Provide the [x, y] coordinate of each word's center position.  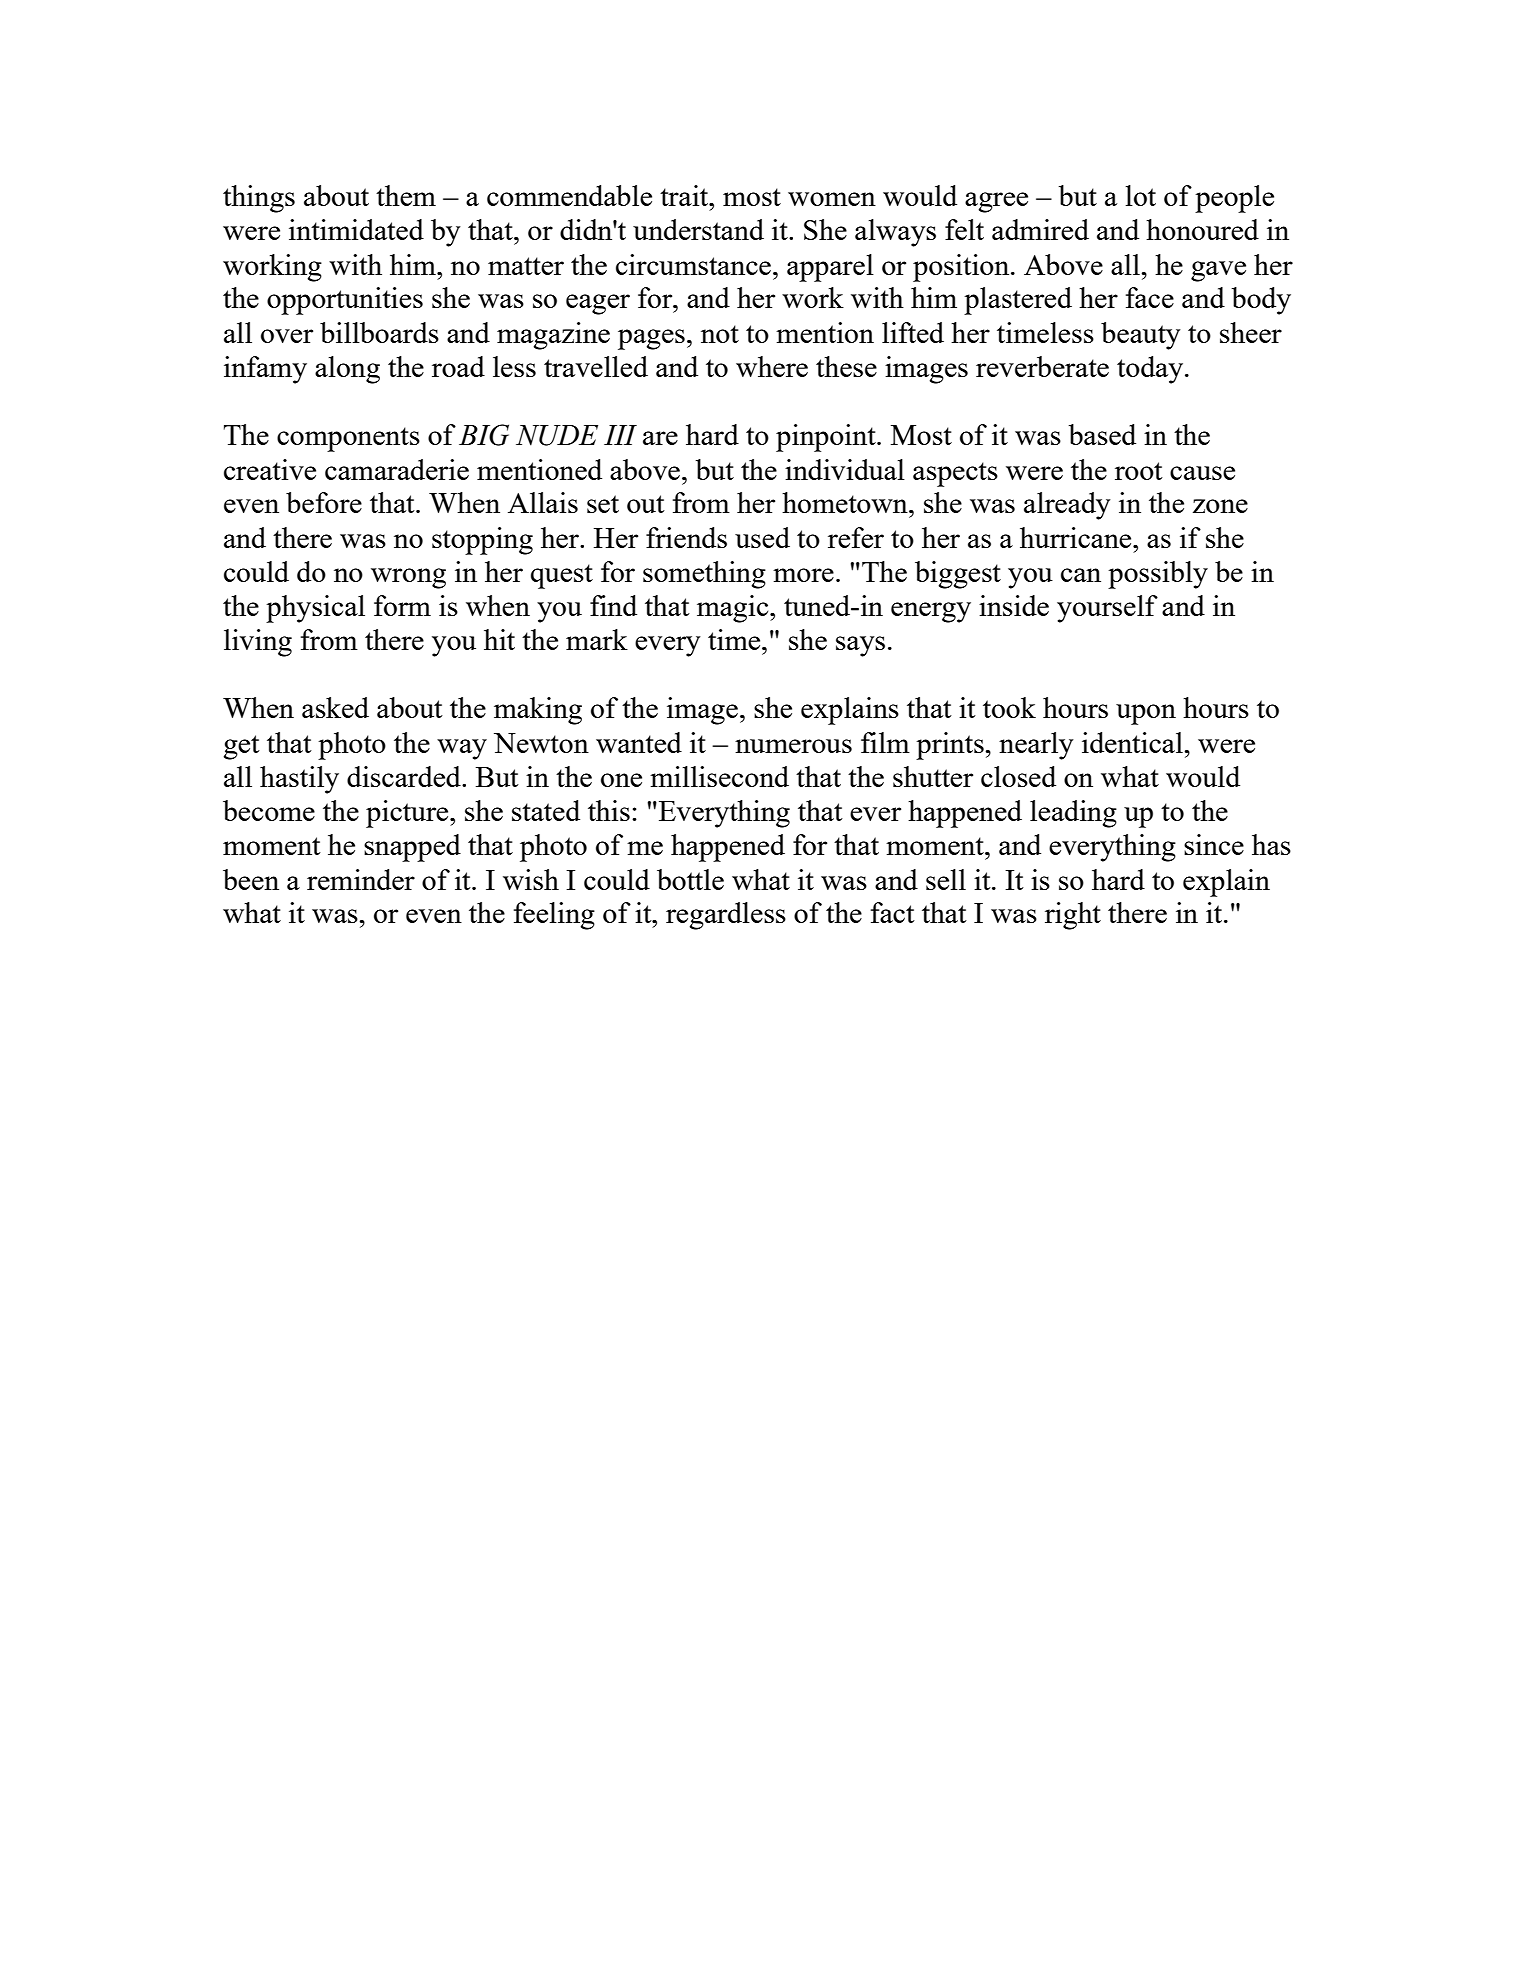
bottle [690, 879]
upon [1146, 714]
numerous [793, 746]
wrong [408, 578]
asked [335, 707]
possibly [1158, 575]
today [1151, 370]
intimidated [356, 229]
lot [1141, 195]
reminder [361, 879]
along [347, 370]
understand [698, 229]
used [762, 537]
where [772, 366]
